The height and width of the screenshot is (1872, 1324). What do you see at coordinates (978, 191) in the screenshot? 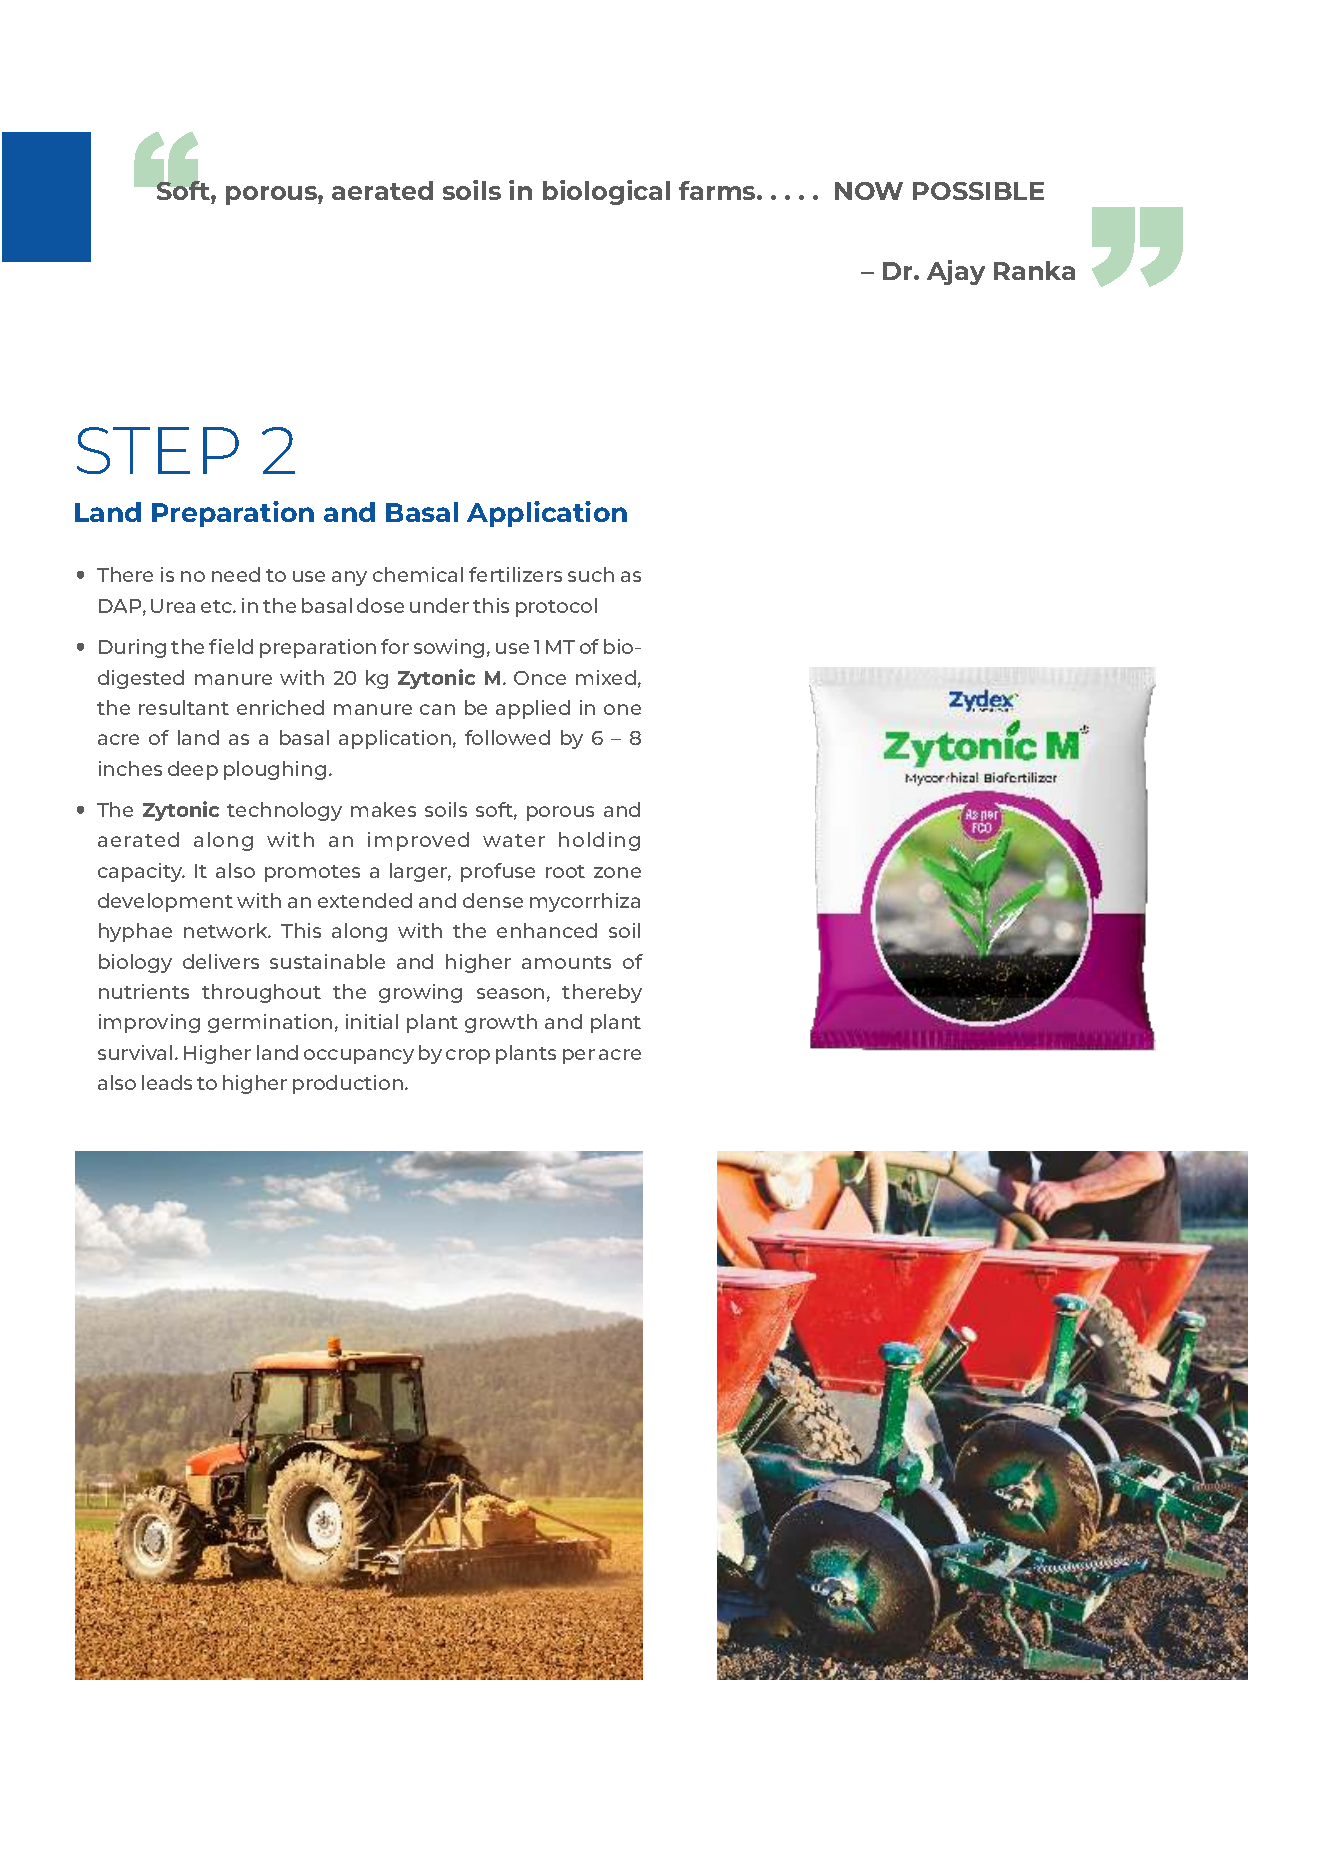
I see `POSSIBLE` at bounding box center [978, 191].
